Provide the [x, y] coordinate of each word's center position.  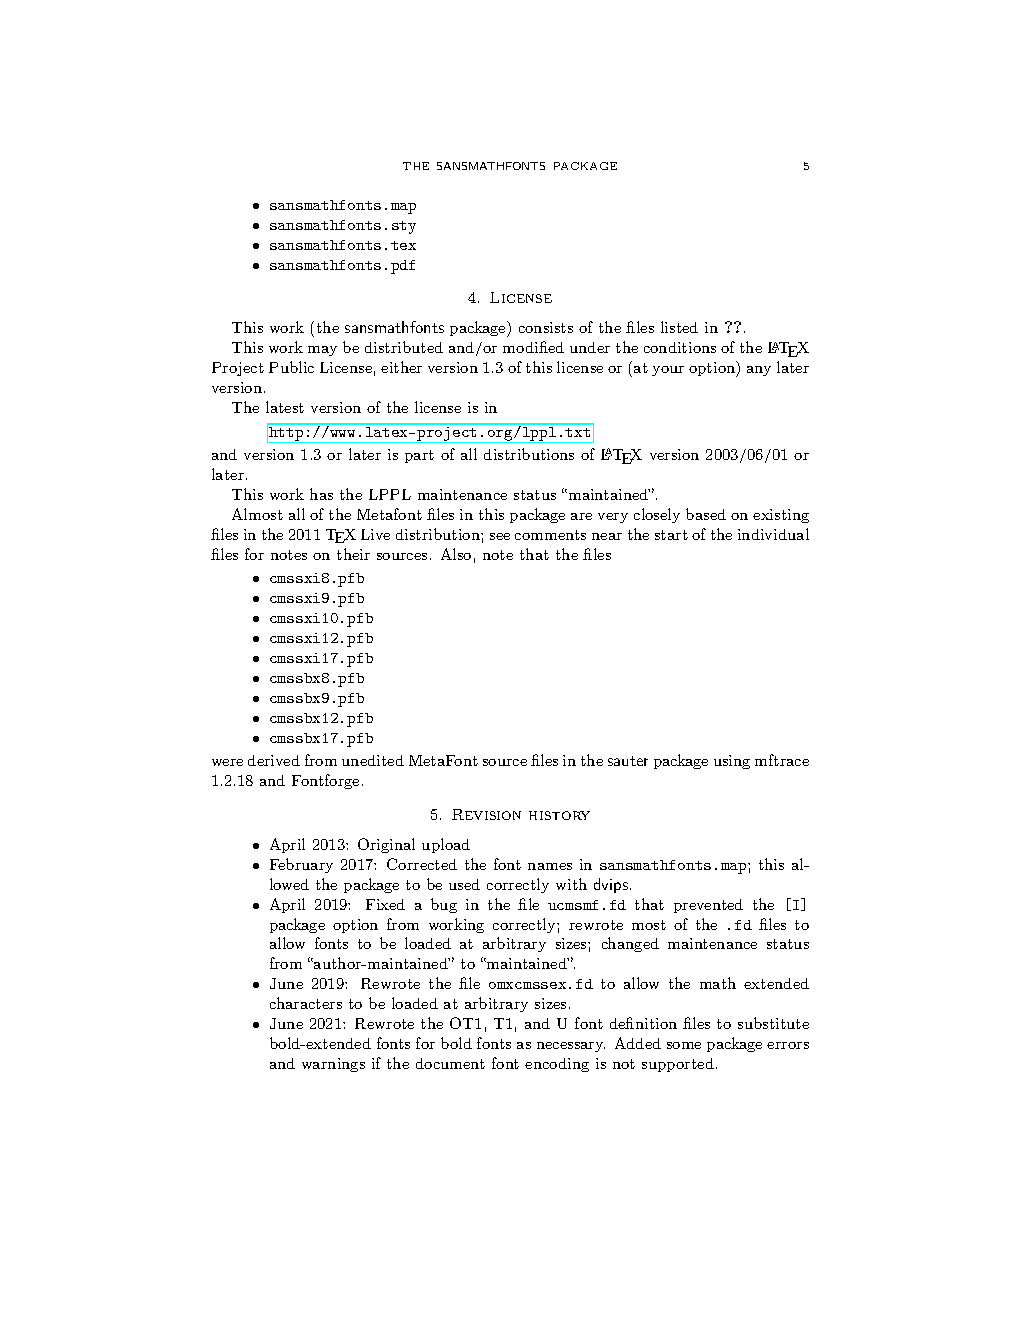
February [301, 865]
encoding [557, 1065]
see [500, 536]
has [321, 494]
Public [291, 367]
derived [274, 760]
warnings [333, 1065]
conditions [680, 347]
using [732, 762]
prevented [708, 906]
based [706, 514]
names [550, 866]
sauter [628, 761]
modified [533, 347]
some [684, 1045]
